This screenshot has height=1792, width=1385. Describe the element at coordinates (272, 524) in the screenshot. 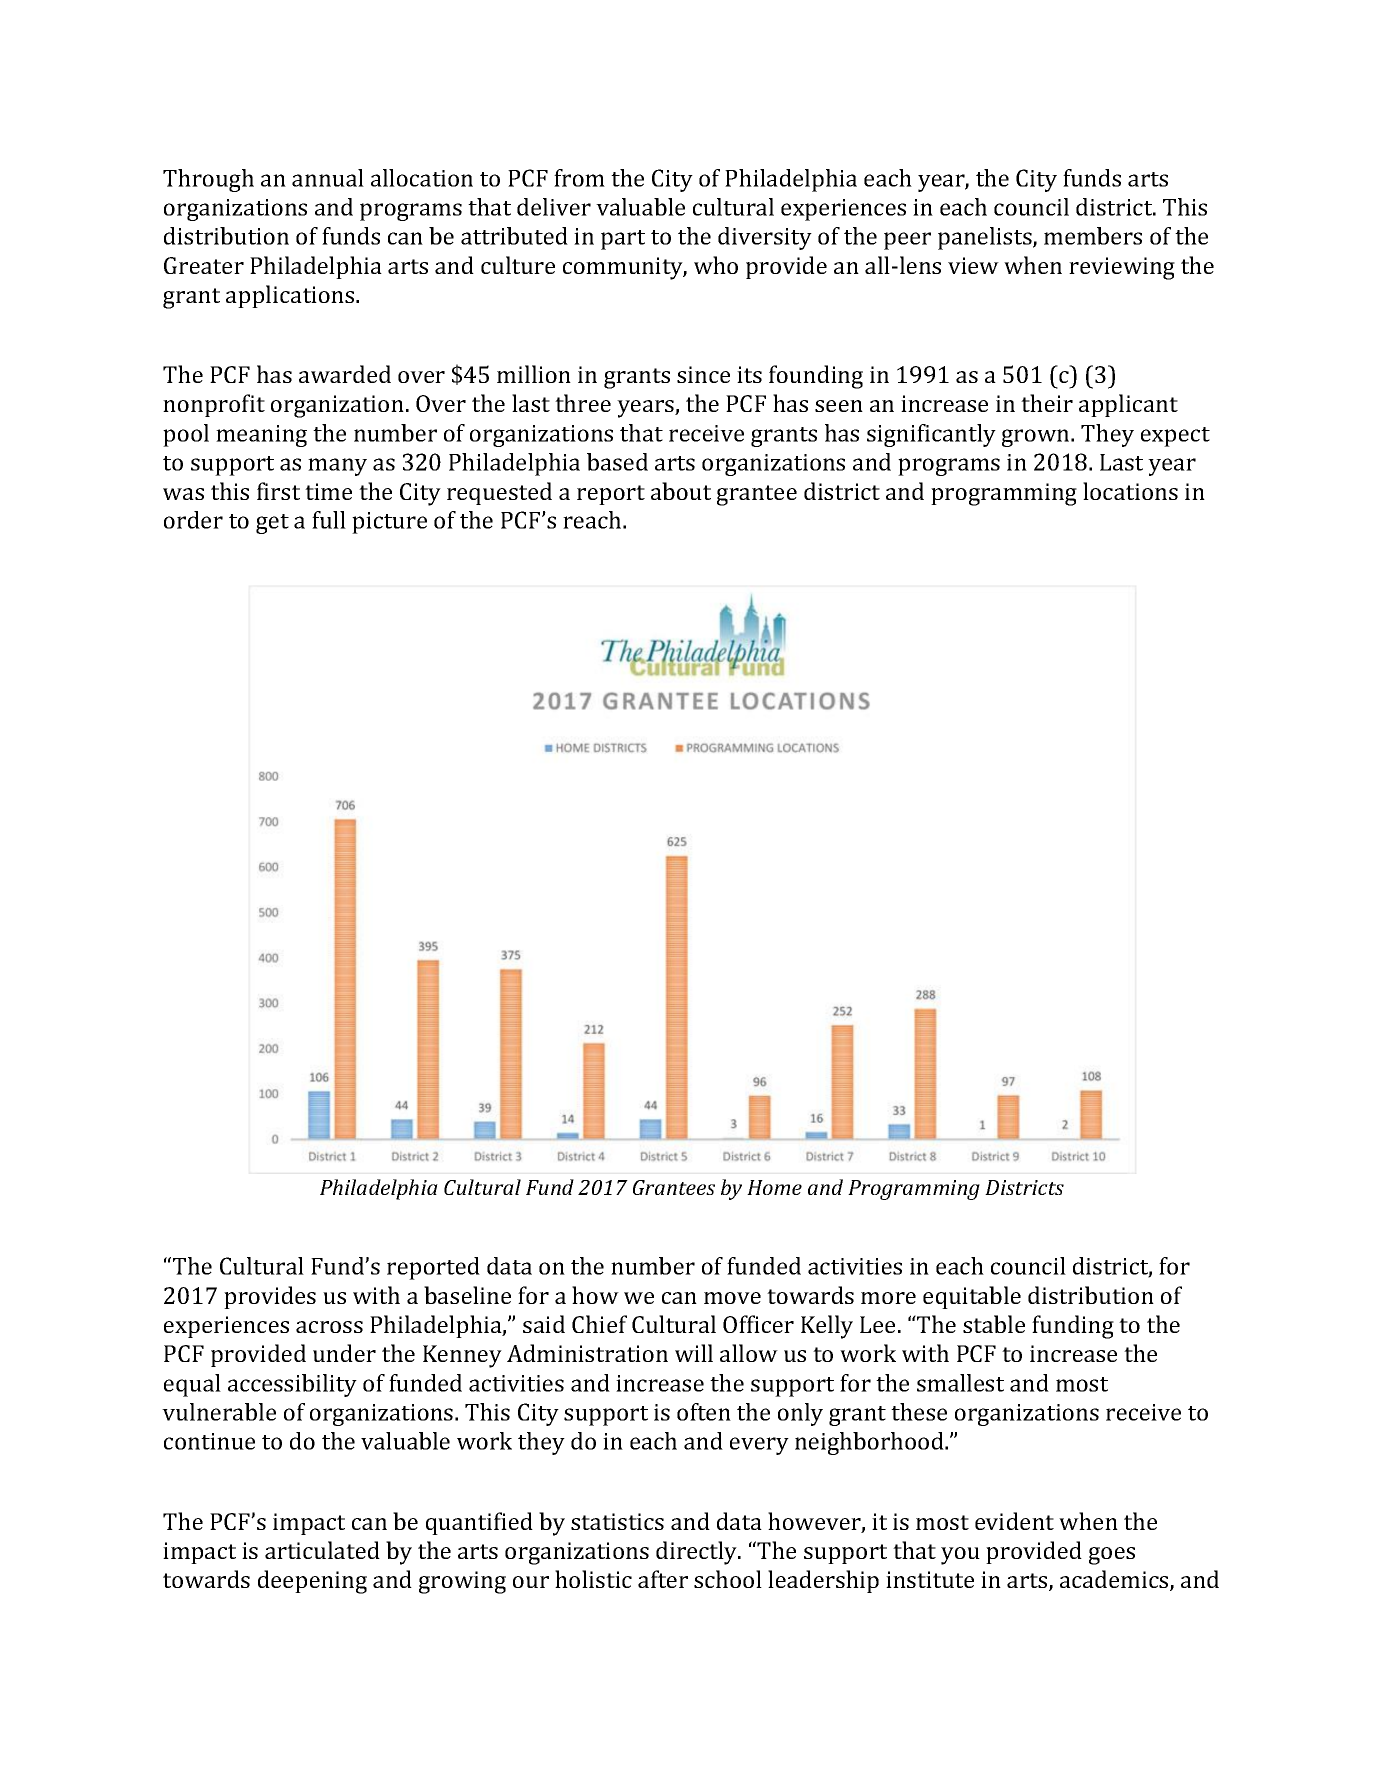

I see `get` at that location.
